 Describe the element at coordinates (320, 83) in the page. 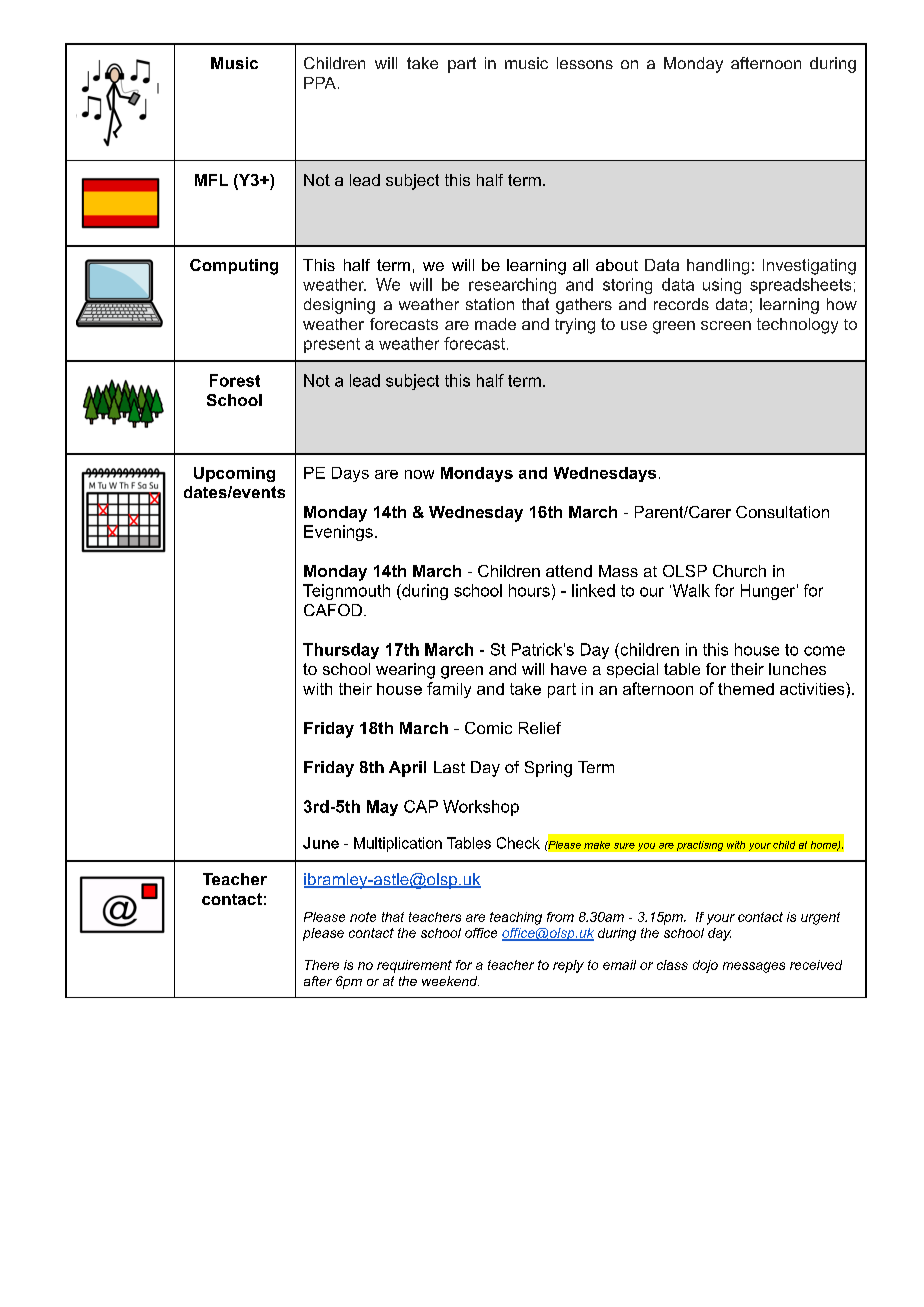

I see `PPA` at that location.
